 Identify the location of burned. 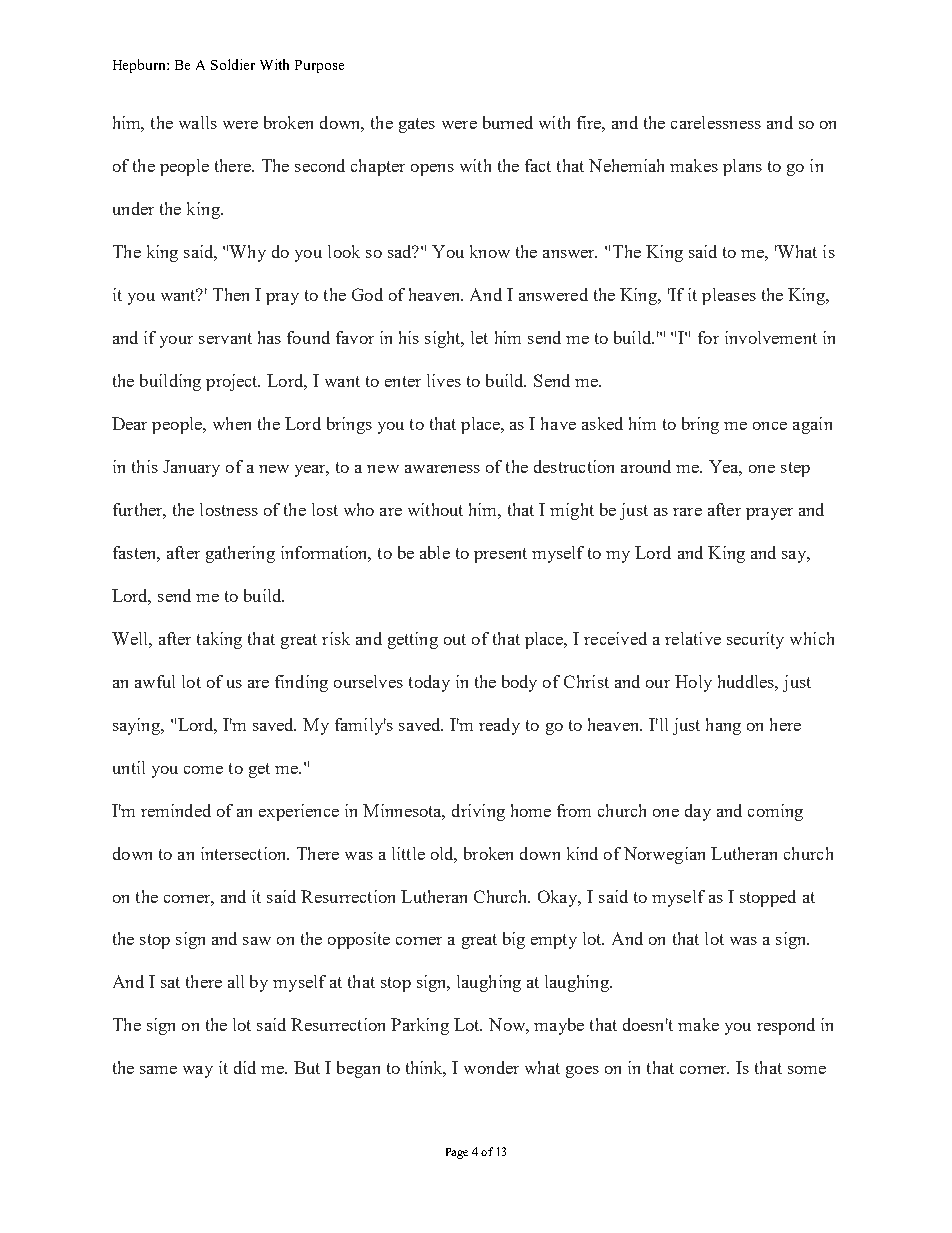
(508, 122).
